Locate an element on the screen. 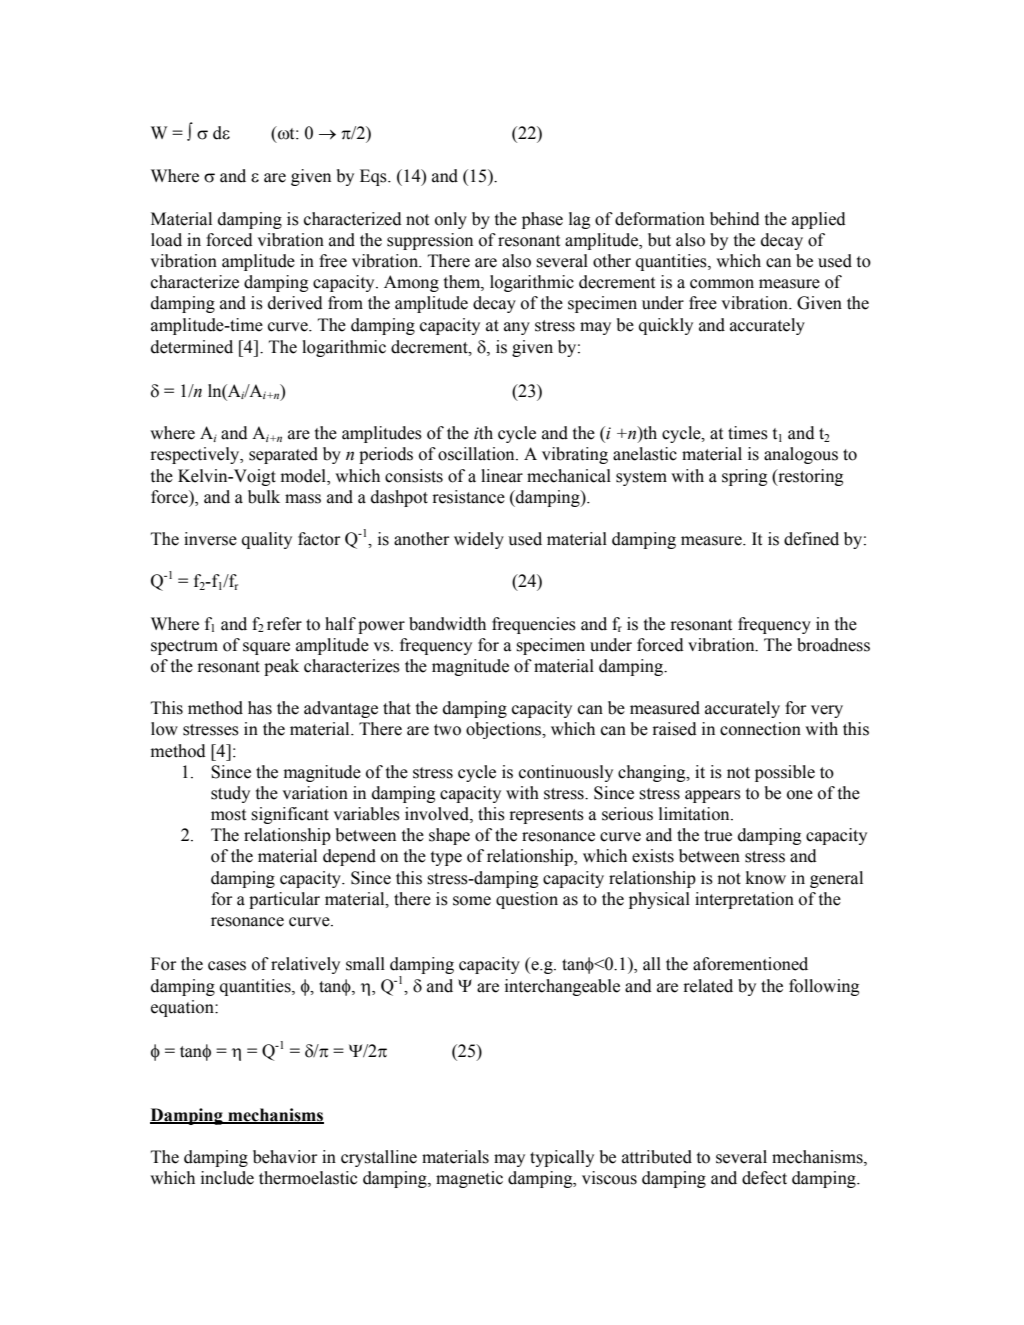 The image size is (1024, 1325). connection is located at coordinates (760, 729).
